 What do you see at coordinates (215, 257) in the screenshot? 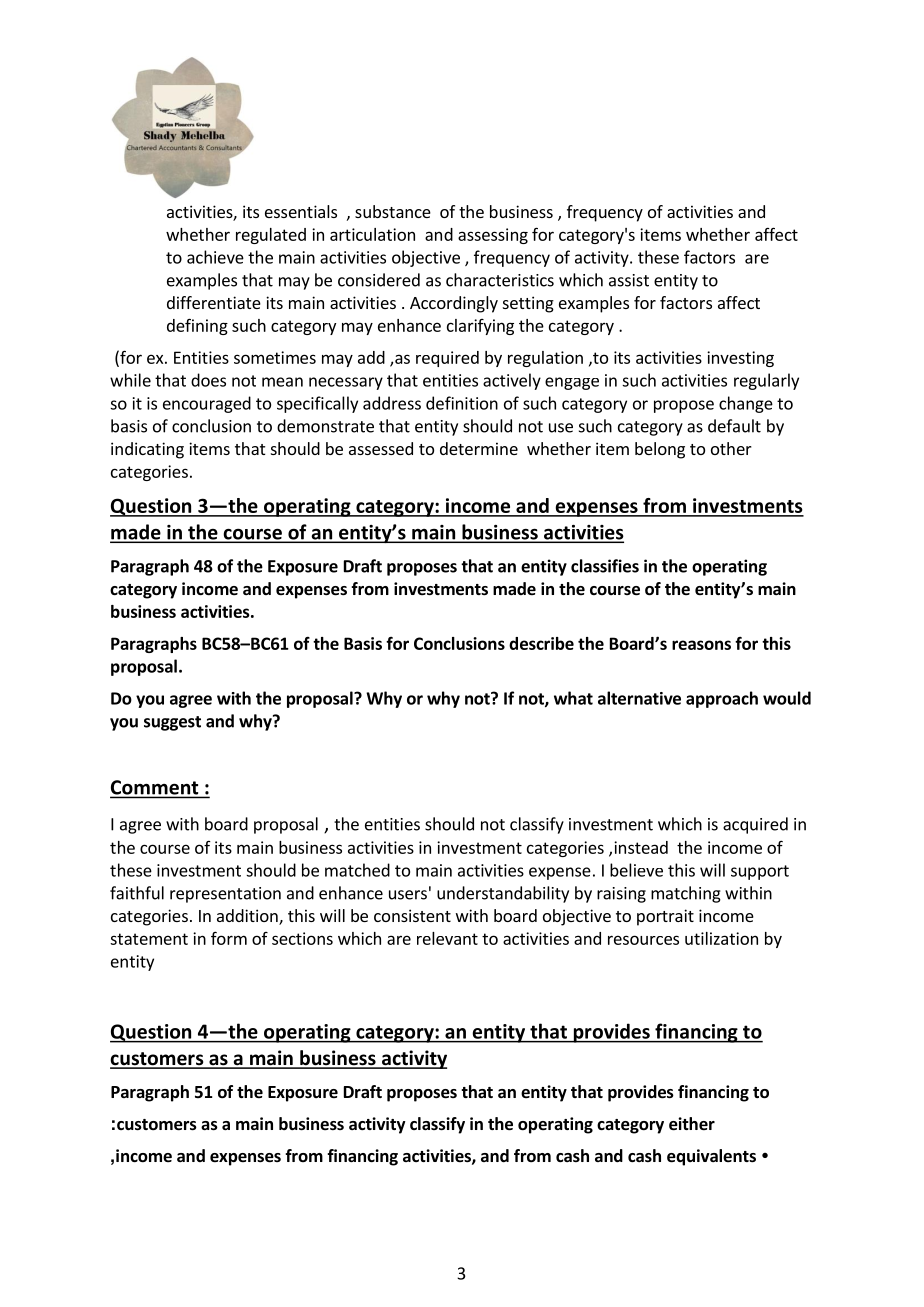
I see `achieve` at bounding box center [215, 257].
